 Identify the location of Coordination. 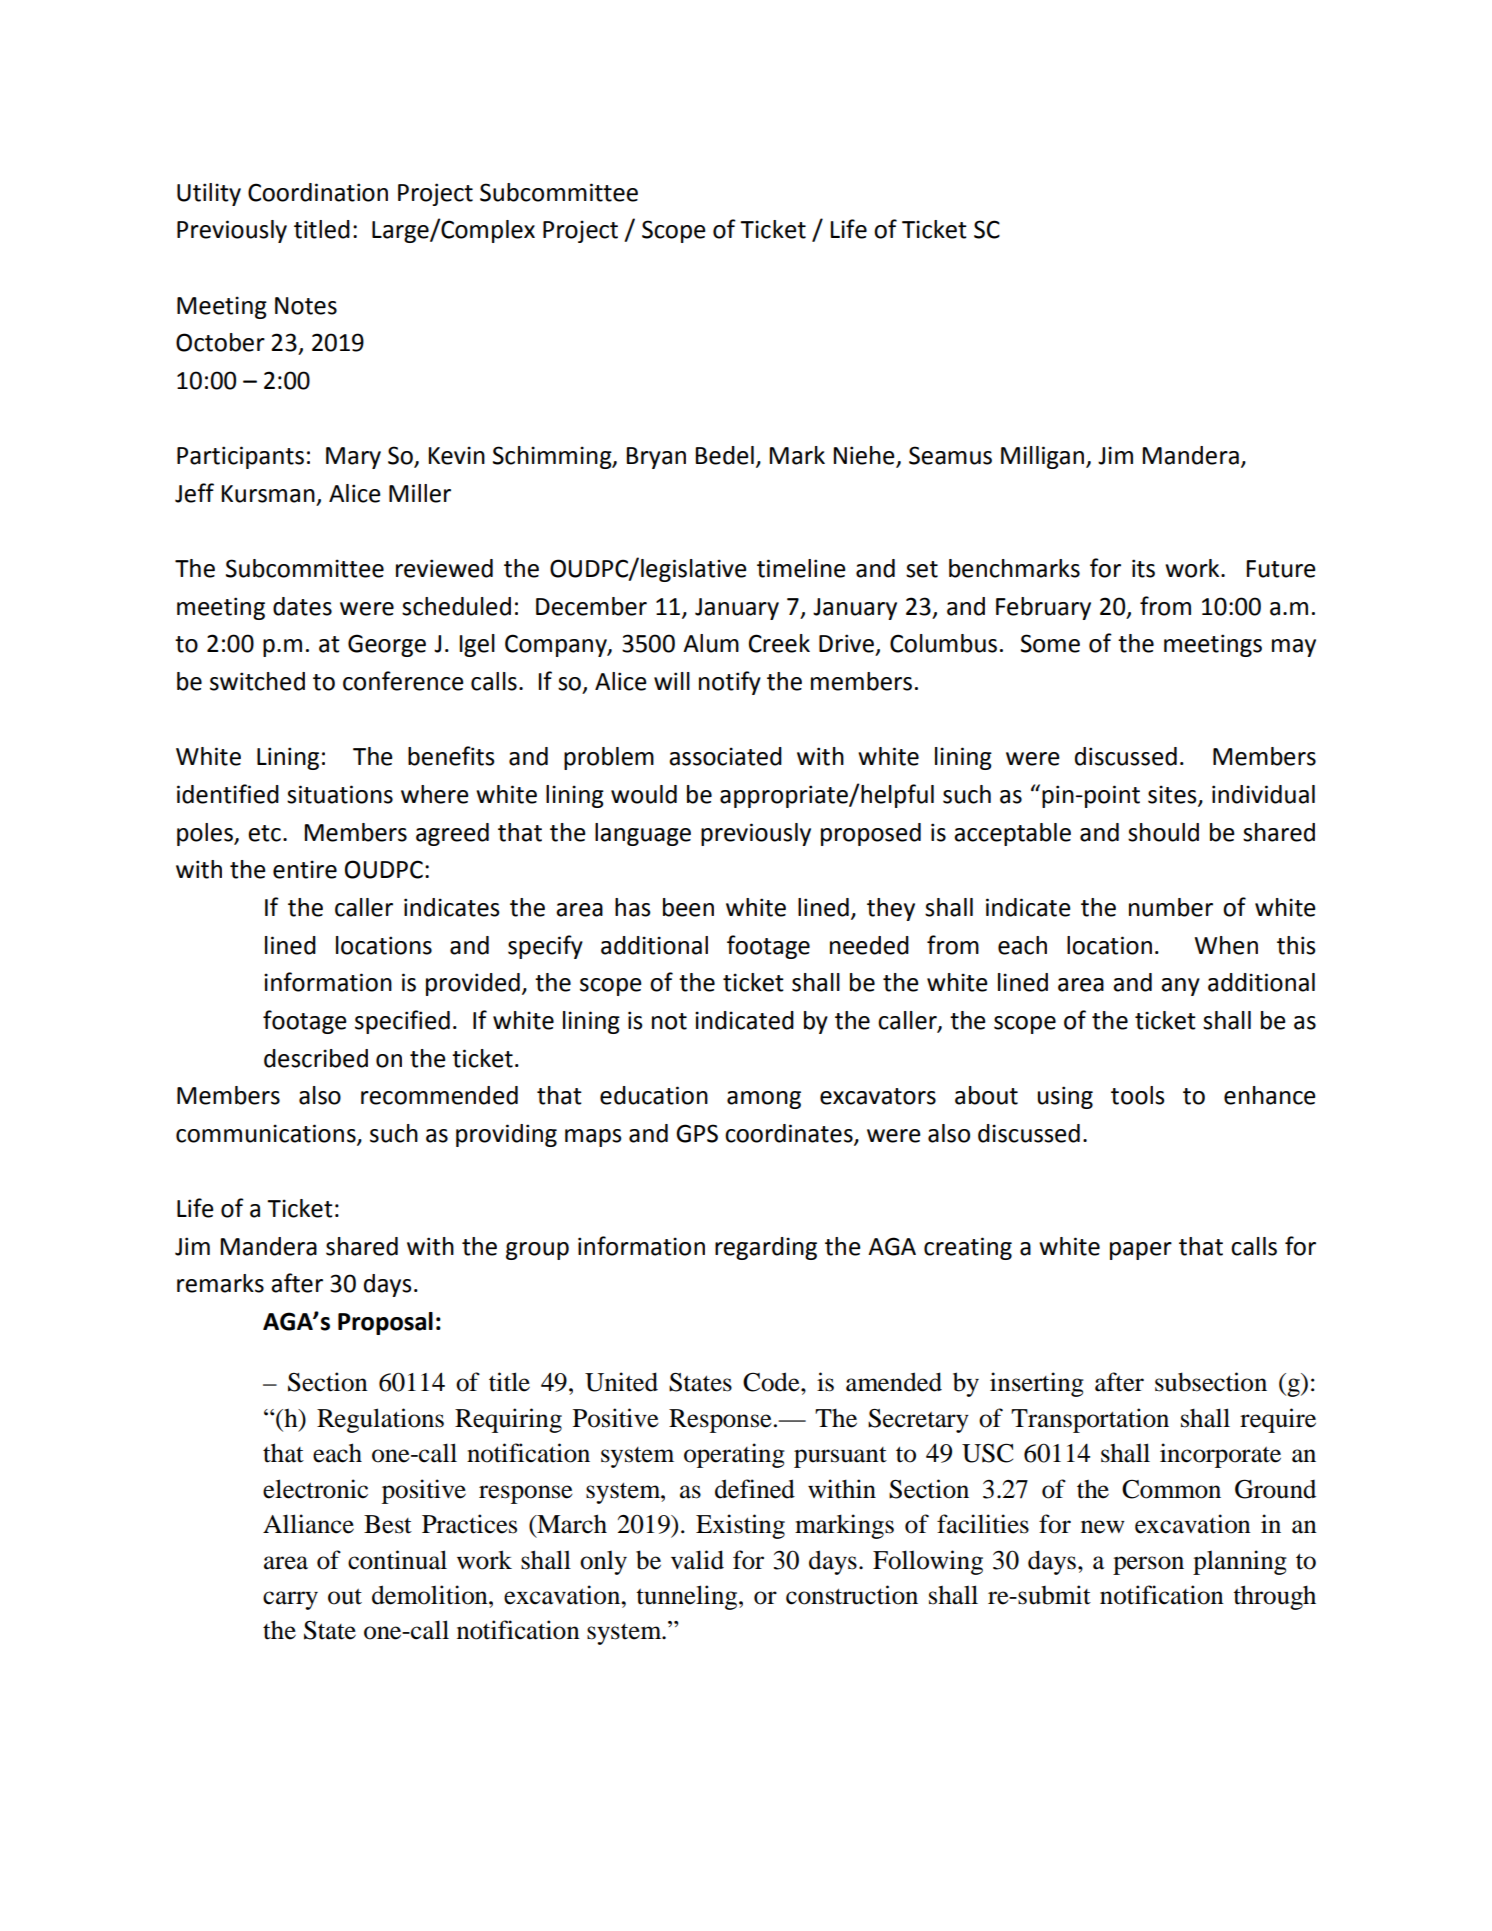
(318, 192).
